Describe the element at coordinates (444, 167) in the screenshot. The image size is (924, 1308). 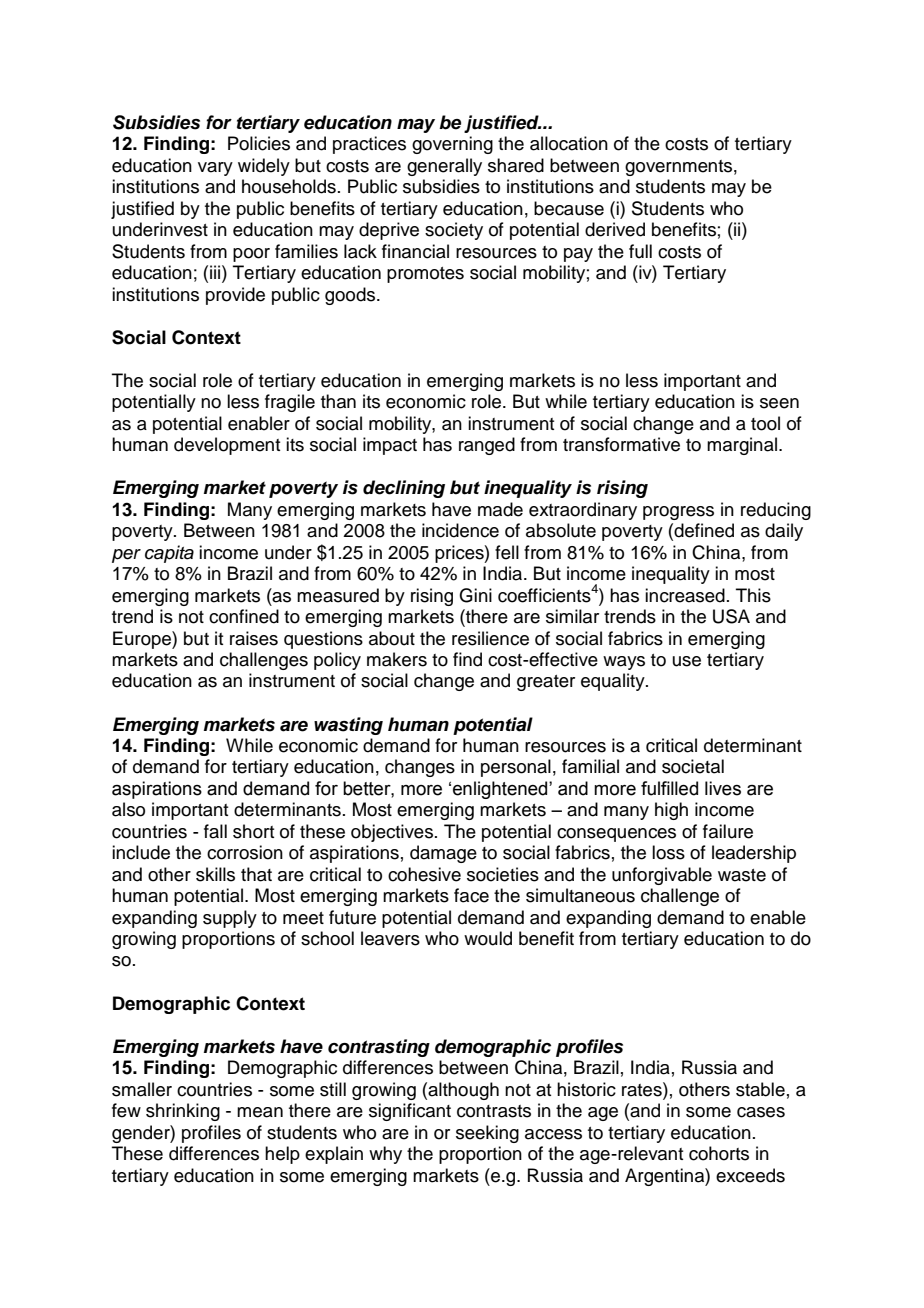
I see `generally` at that location.
